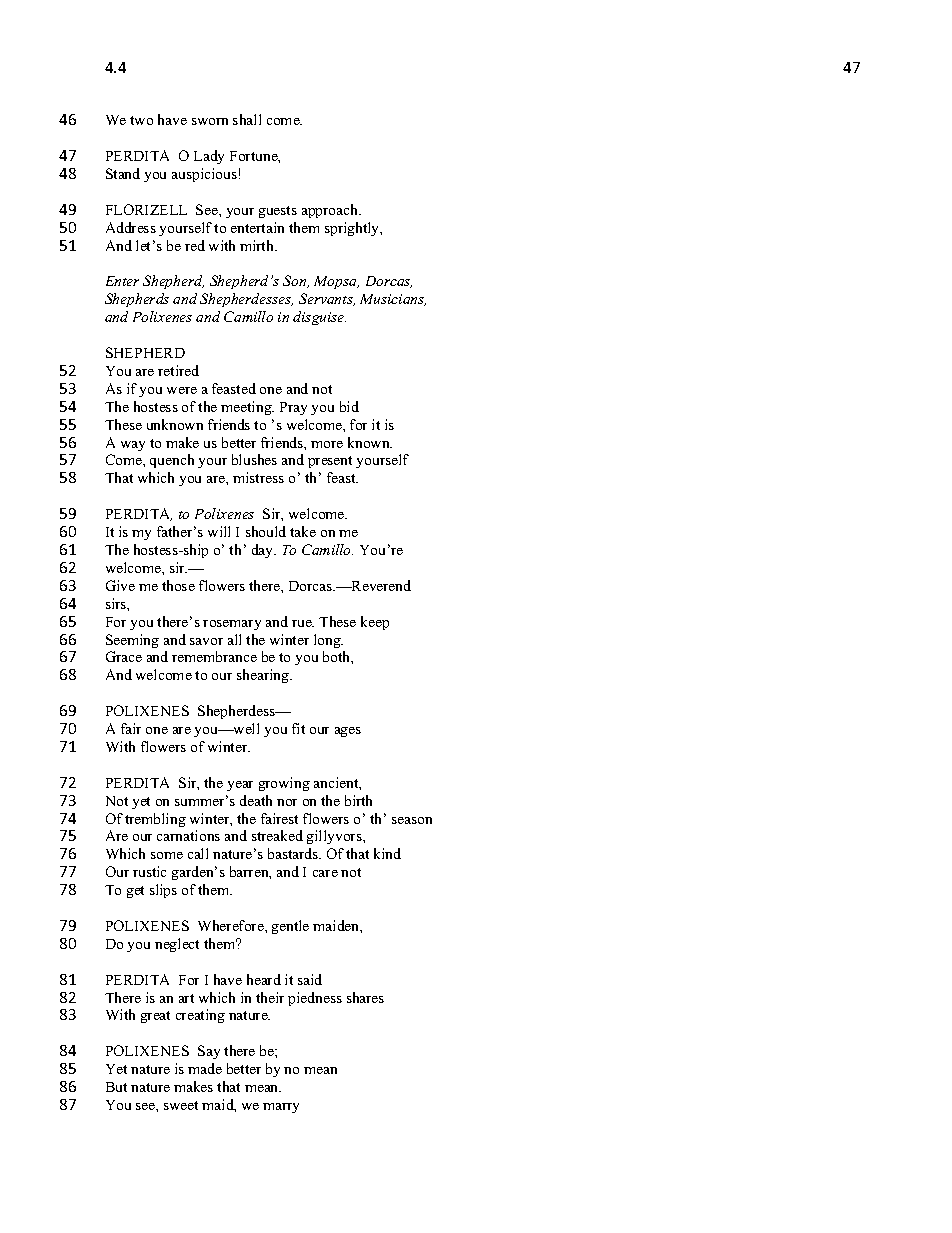 The width and height of the page is (952, 1233). What do you see at coordinates (155, 820) in the page?
I see `trembling` at bounding box center [155, 820].
